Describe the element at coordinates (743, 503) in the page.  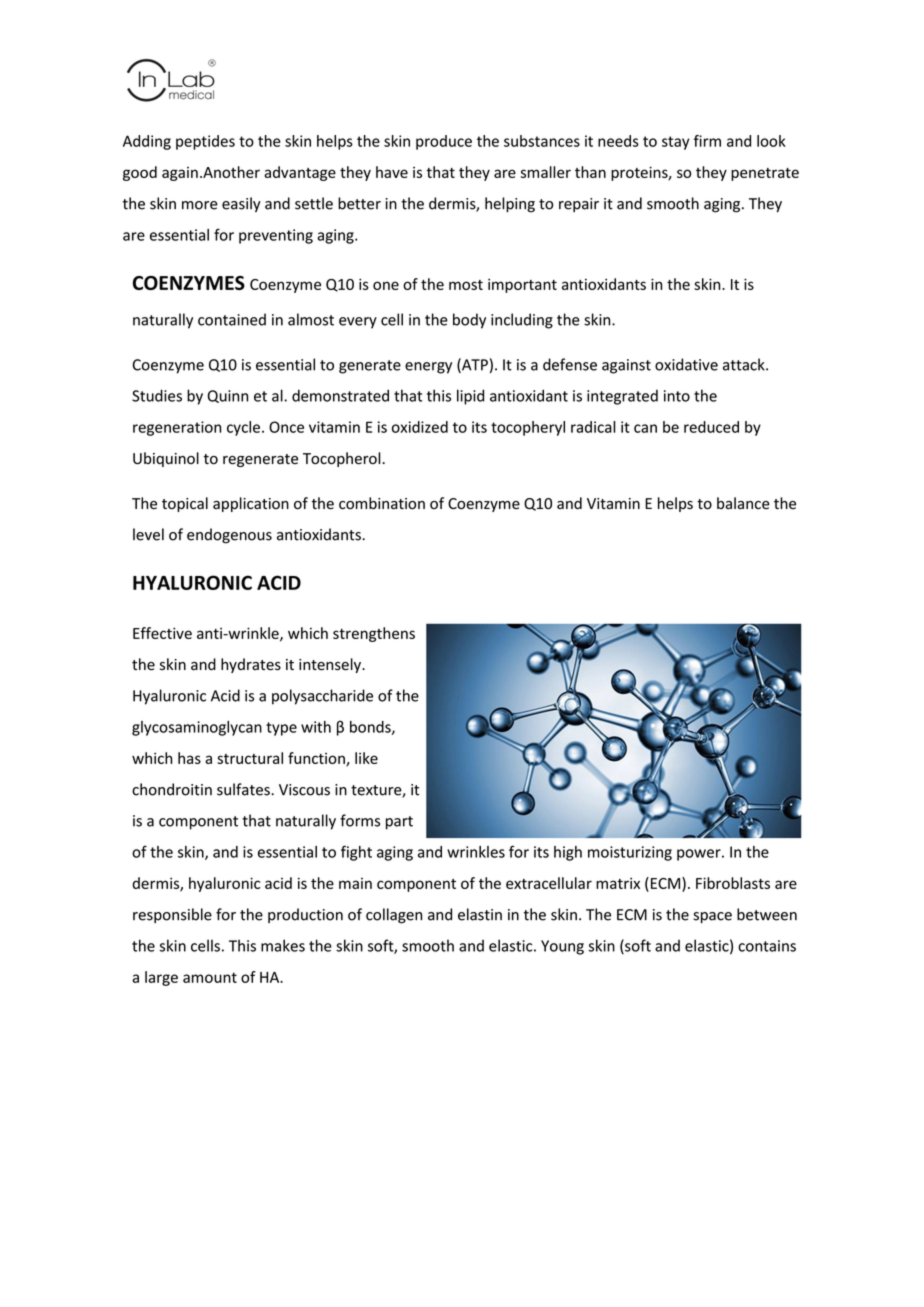
I see `balance` at that location.
